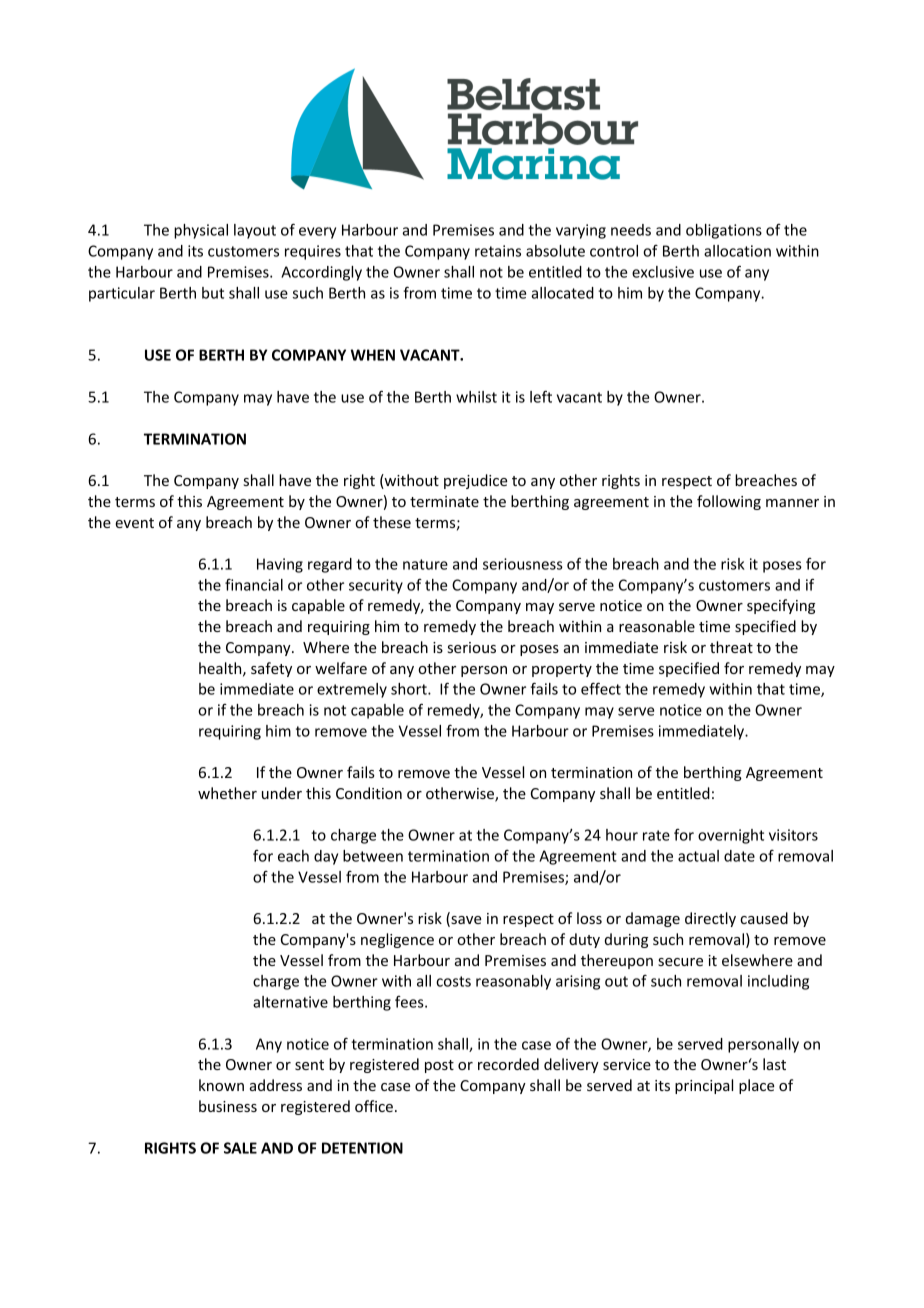  I want to click on following, so click(729, 502).
